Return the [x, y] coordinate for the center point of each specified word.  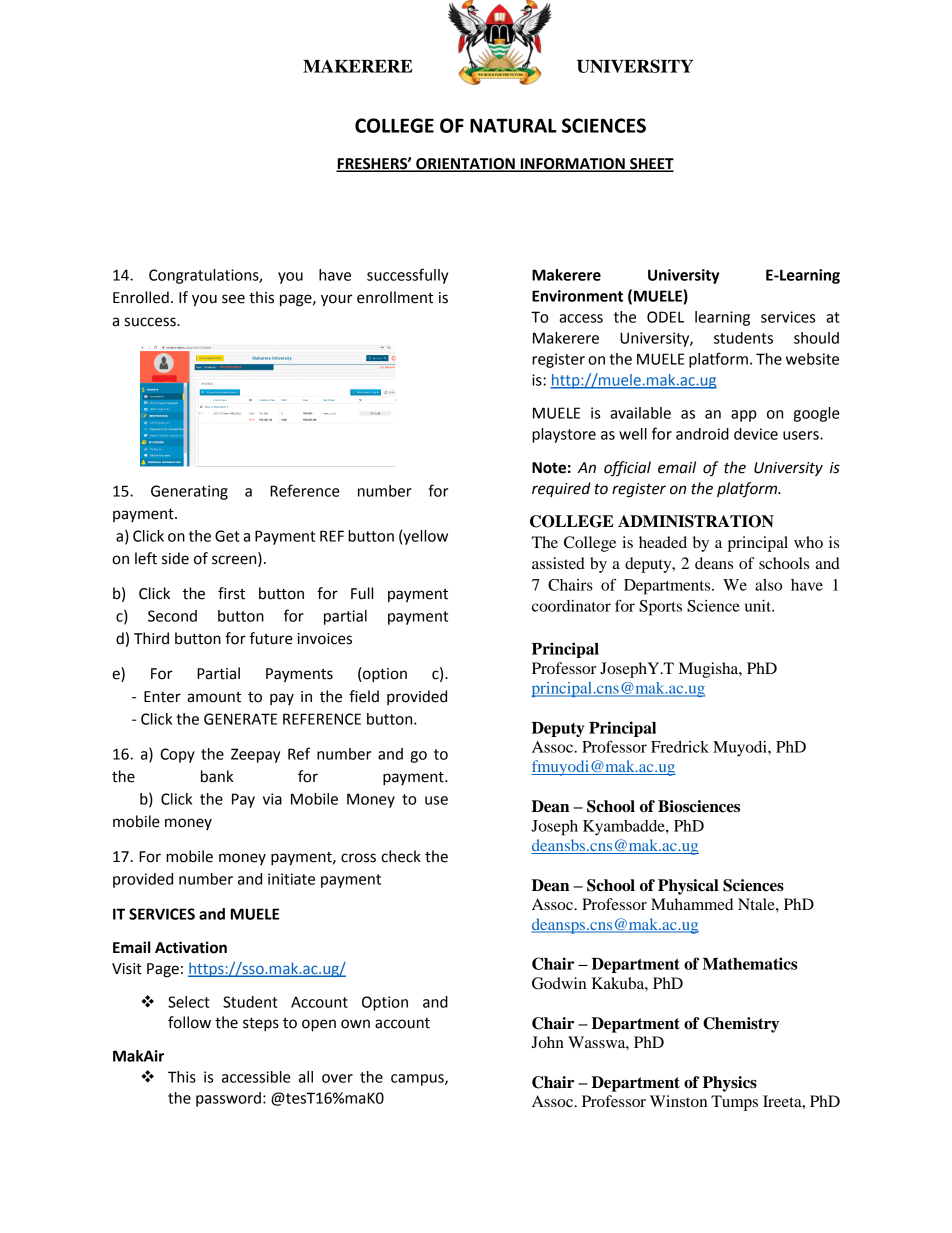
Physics [730, 1084]
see [233, 299]
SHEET [651, 165]
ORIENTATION [465, 165]
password [228, 1099]
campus [418, 1080]
